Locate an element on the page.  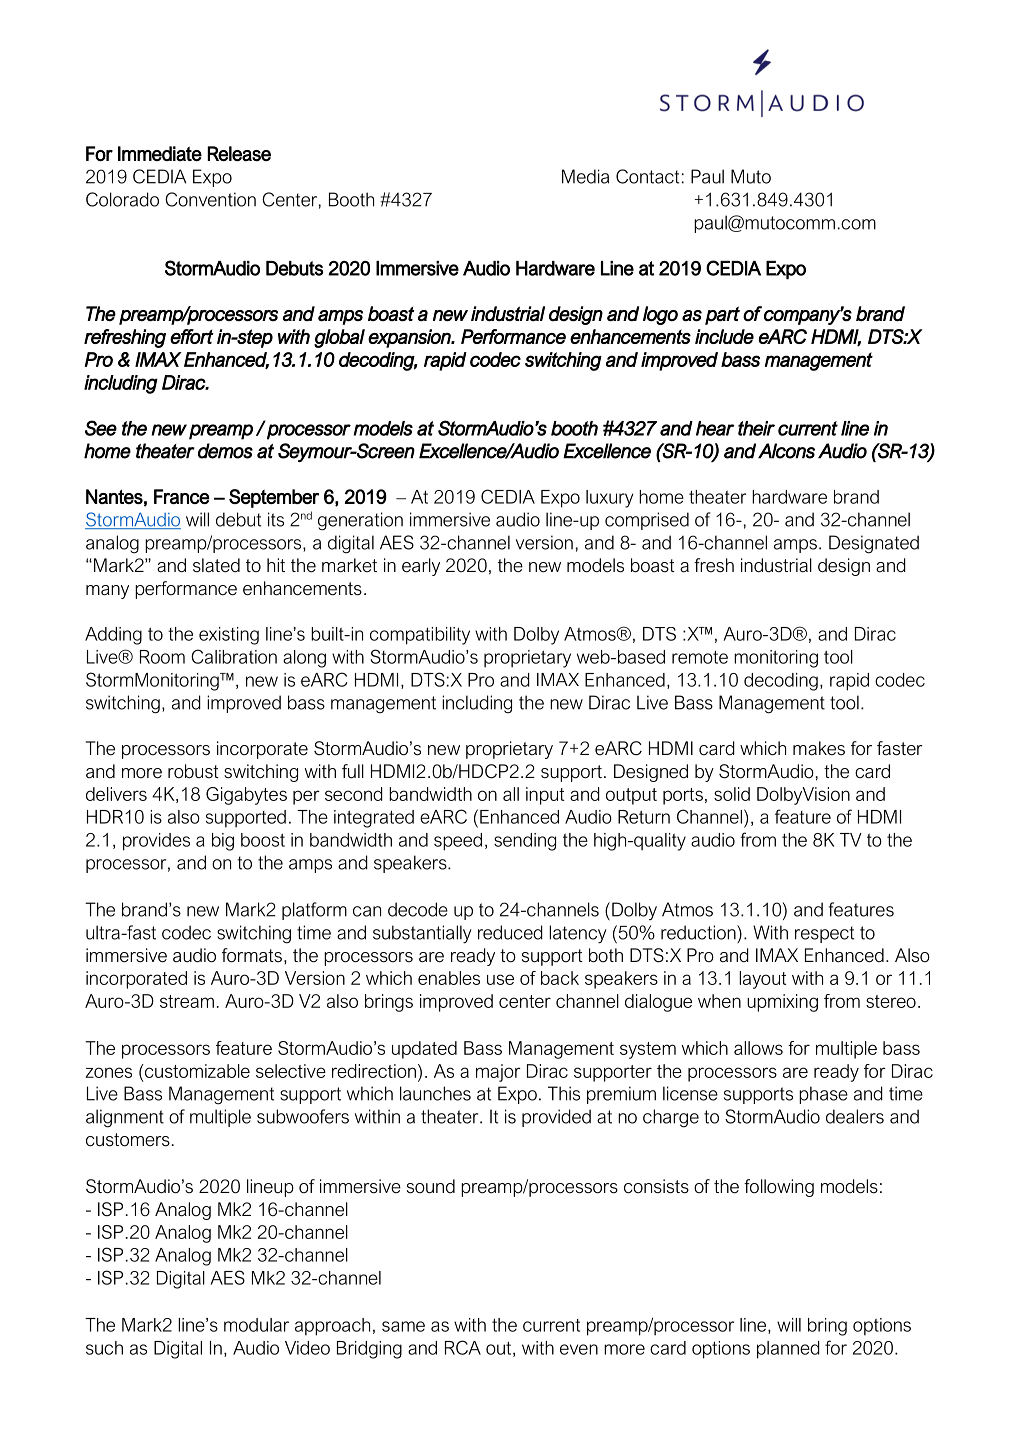
slated is located at coordinates (216, 565).
